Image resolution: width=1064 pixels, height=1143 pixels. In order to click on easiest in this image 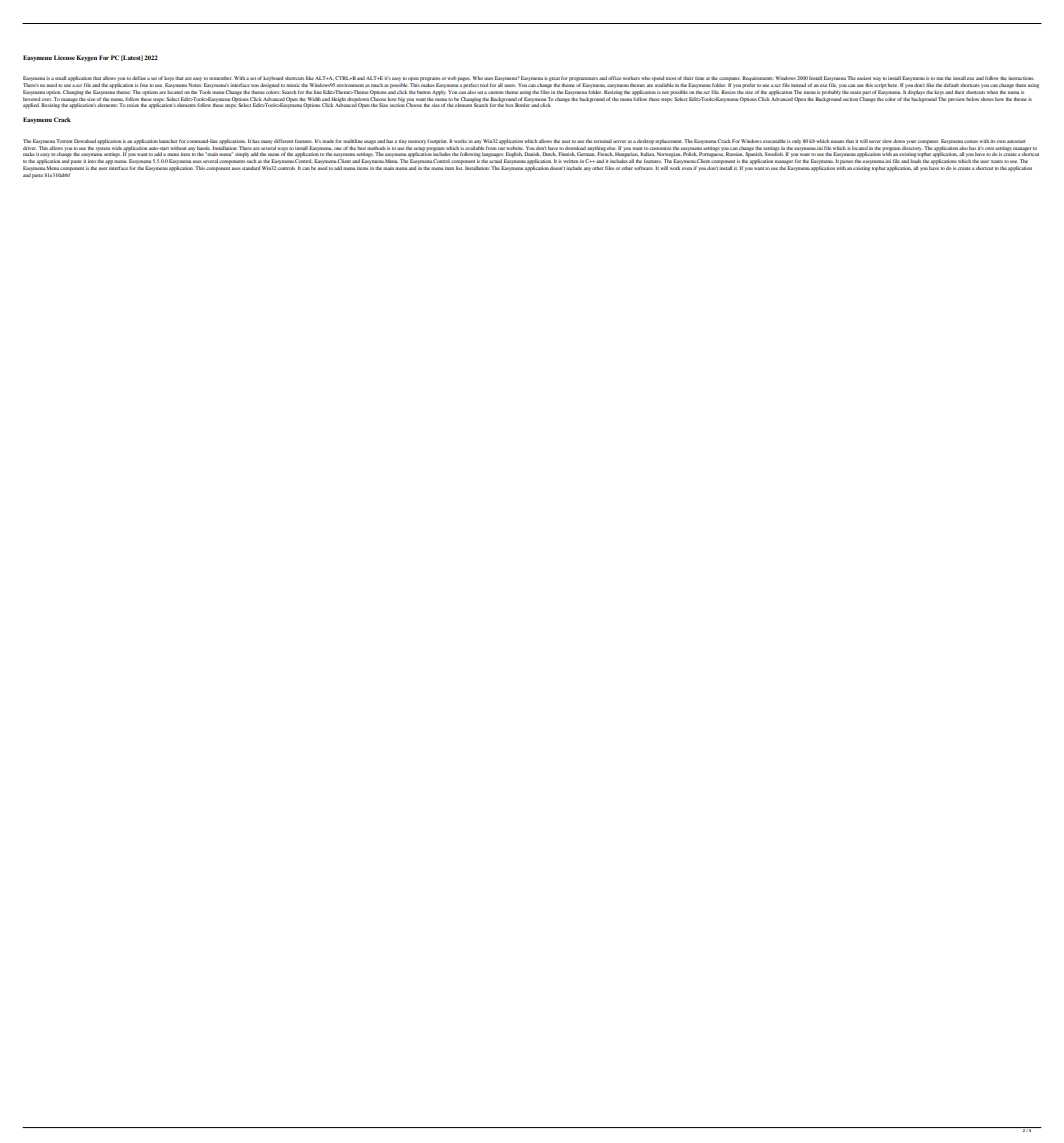, I will do `click(864, 78)`.
